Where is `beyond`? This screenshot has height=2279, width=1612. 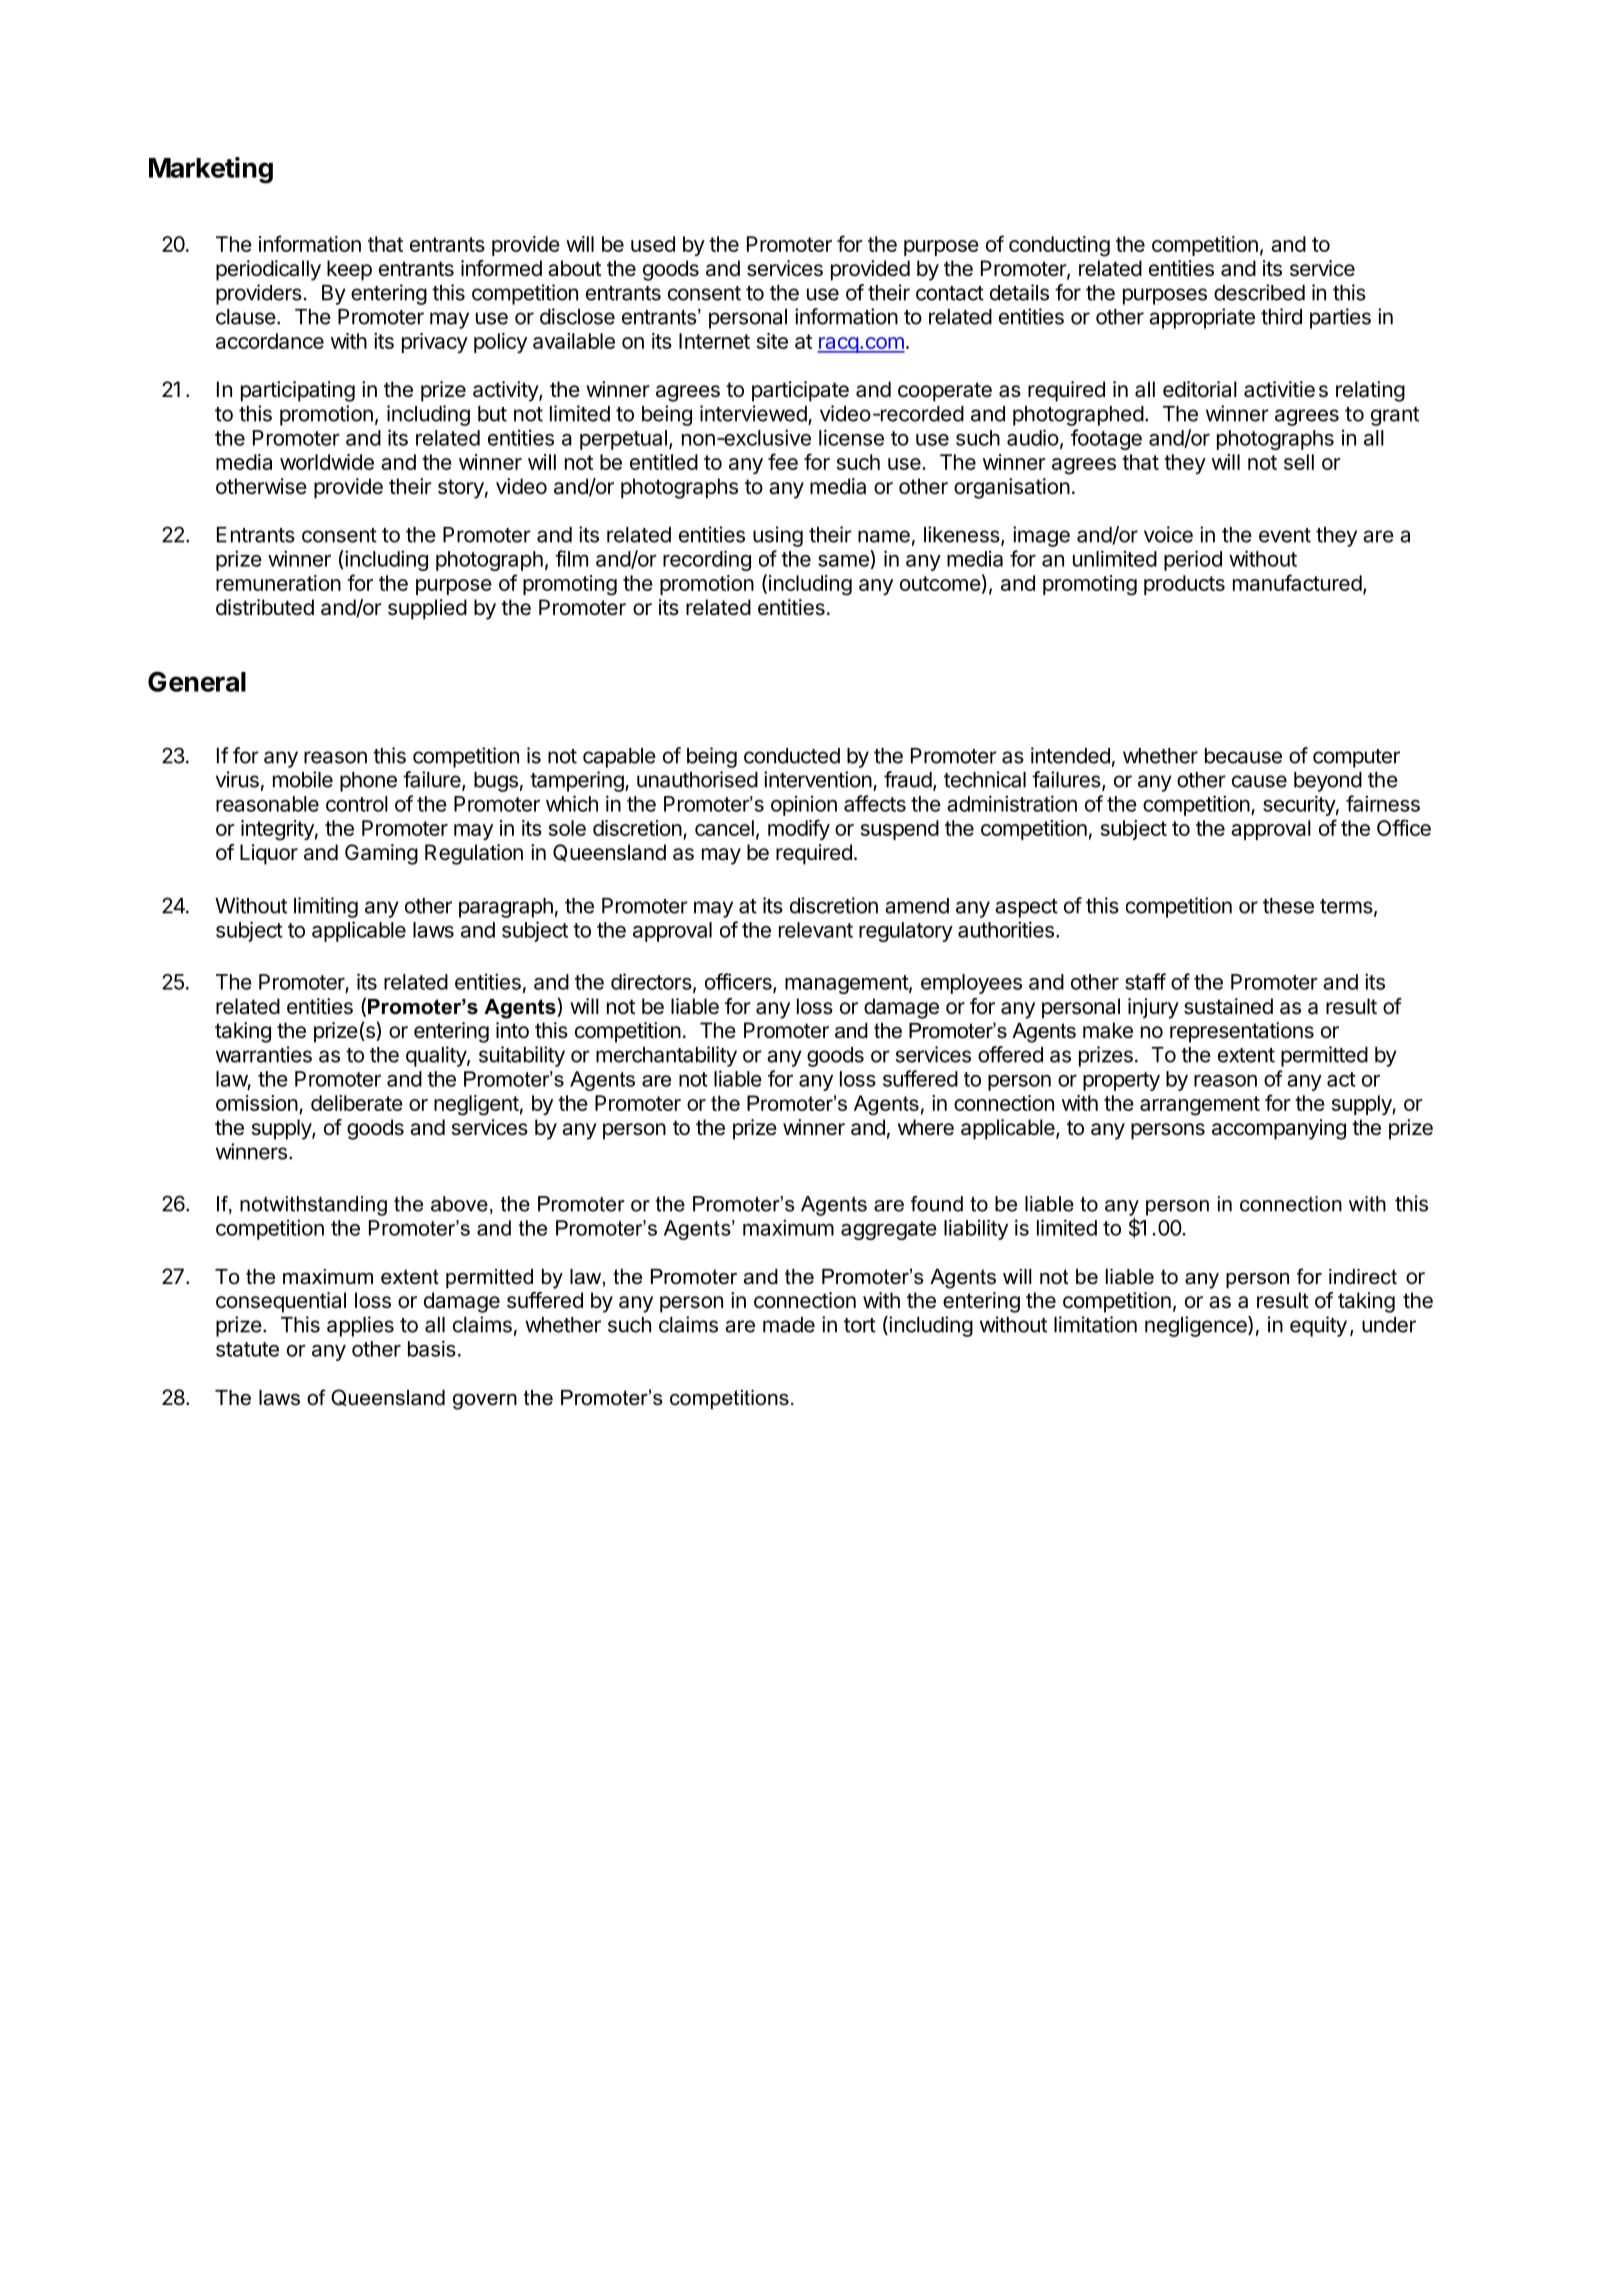
beyond is located at coordinates (1328, 782).
